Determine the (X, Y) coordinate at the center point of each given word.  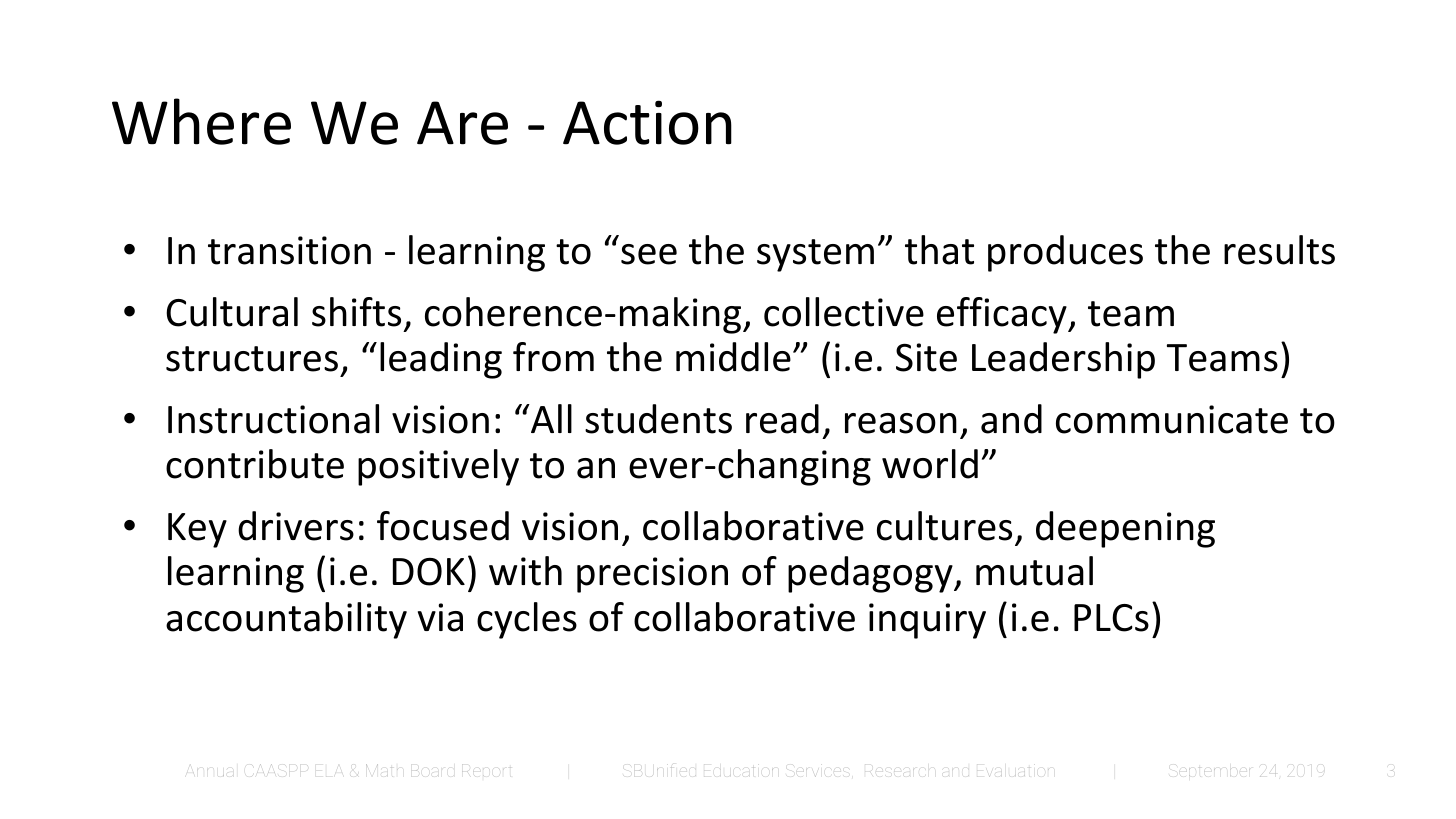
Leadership (1063, 360)
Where (201, 121)
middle (733, 357)
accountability (286, 620)
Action (647, 122)
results (1279, 250)
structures (252, 359)
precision (652, 575)
